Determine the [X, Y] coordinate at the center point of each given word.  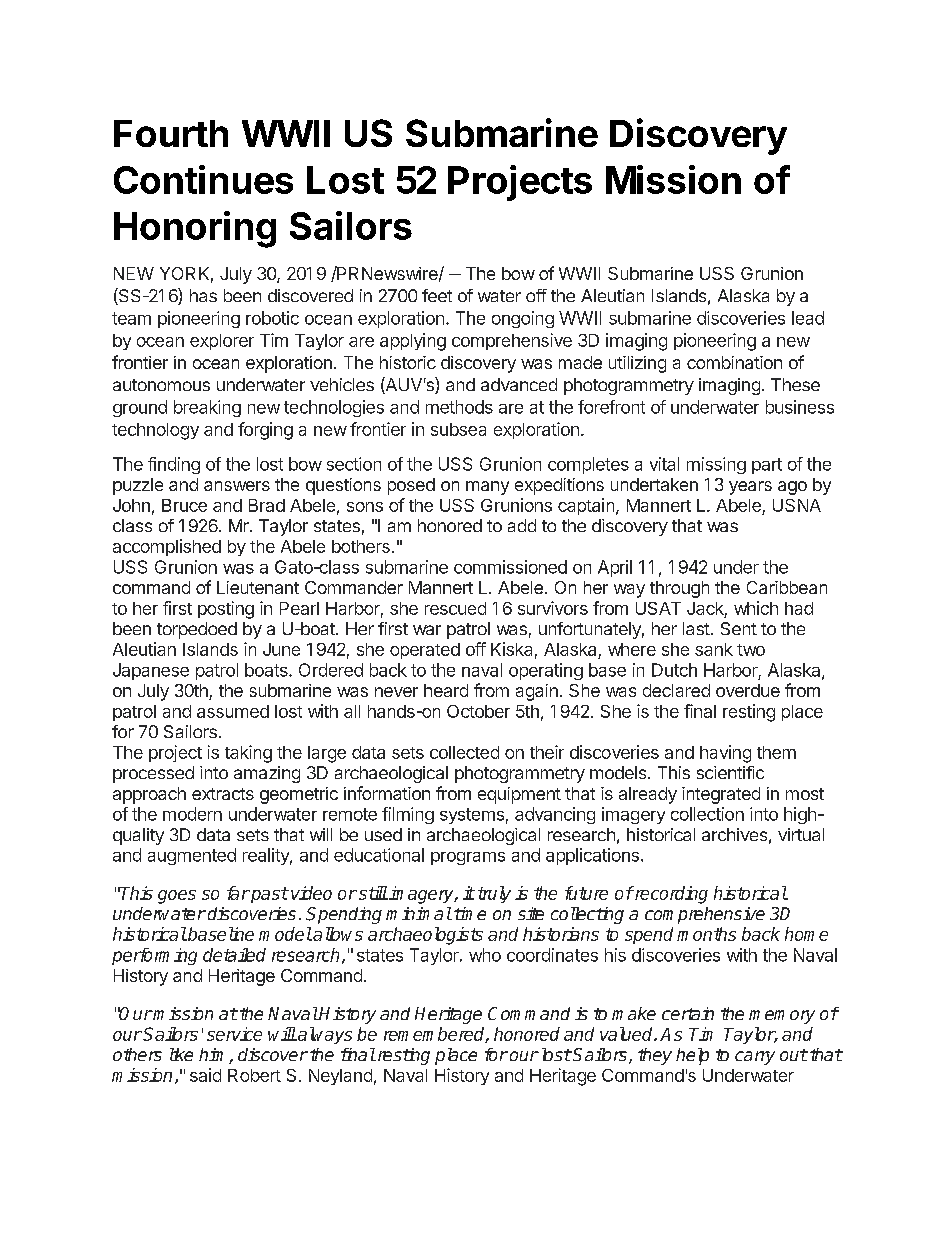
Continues [203, 179]
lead [808, 318]
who [485, 955]
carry [755, 1058]
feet [437, 295]
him [214, 1056]
